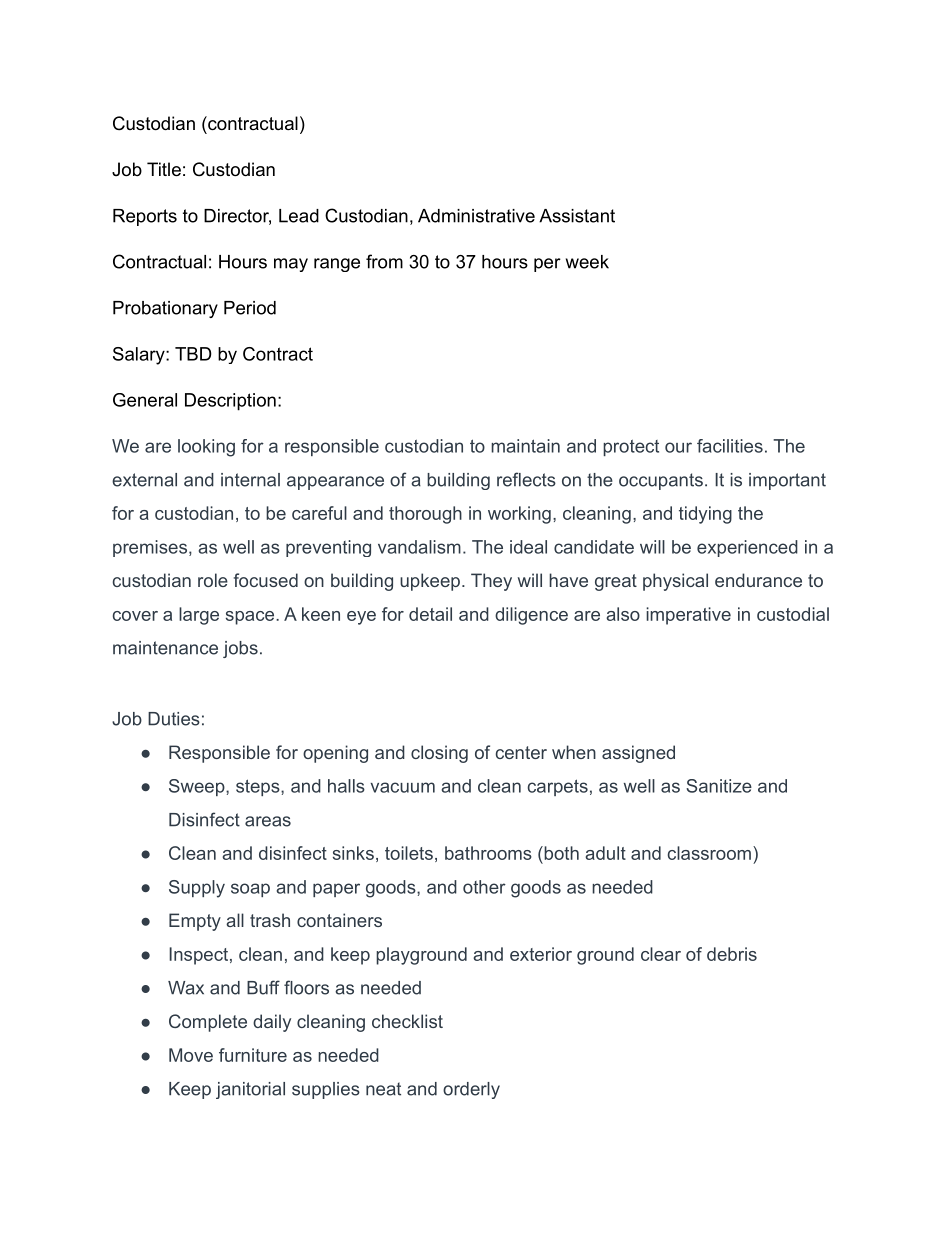  Describe the element at coordinates (484, 887) in the page. I see `other` at that location.
